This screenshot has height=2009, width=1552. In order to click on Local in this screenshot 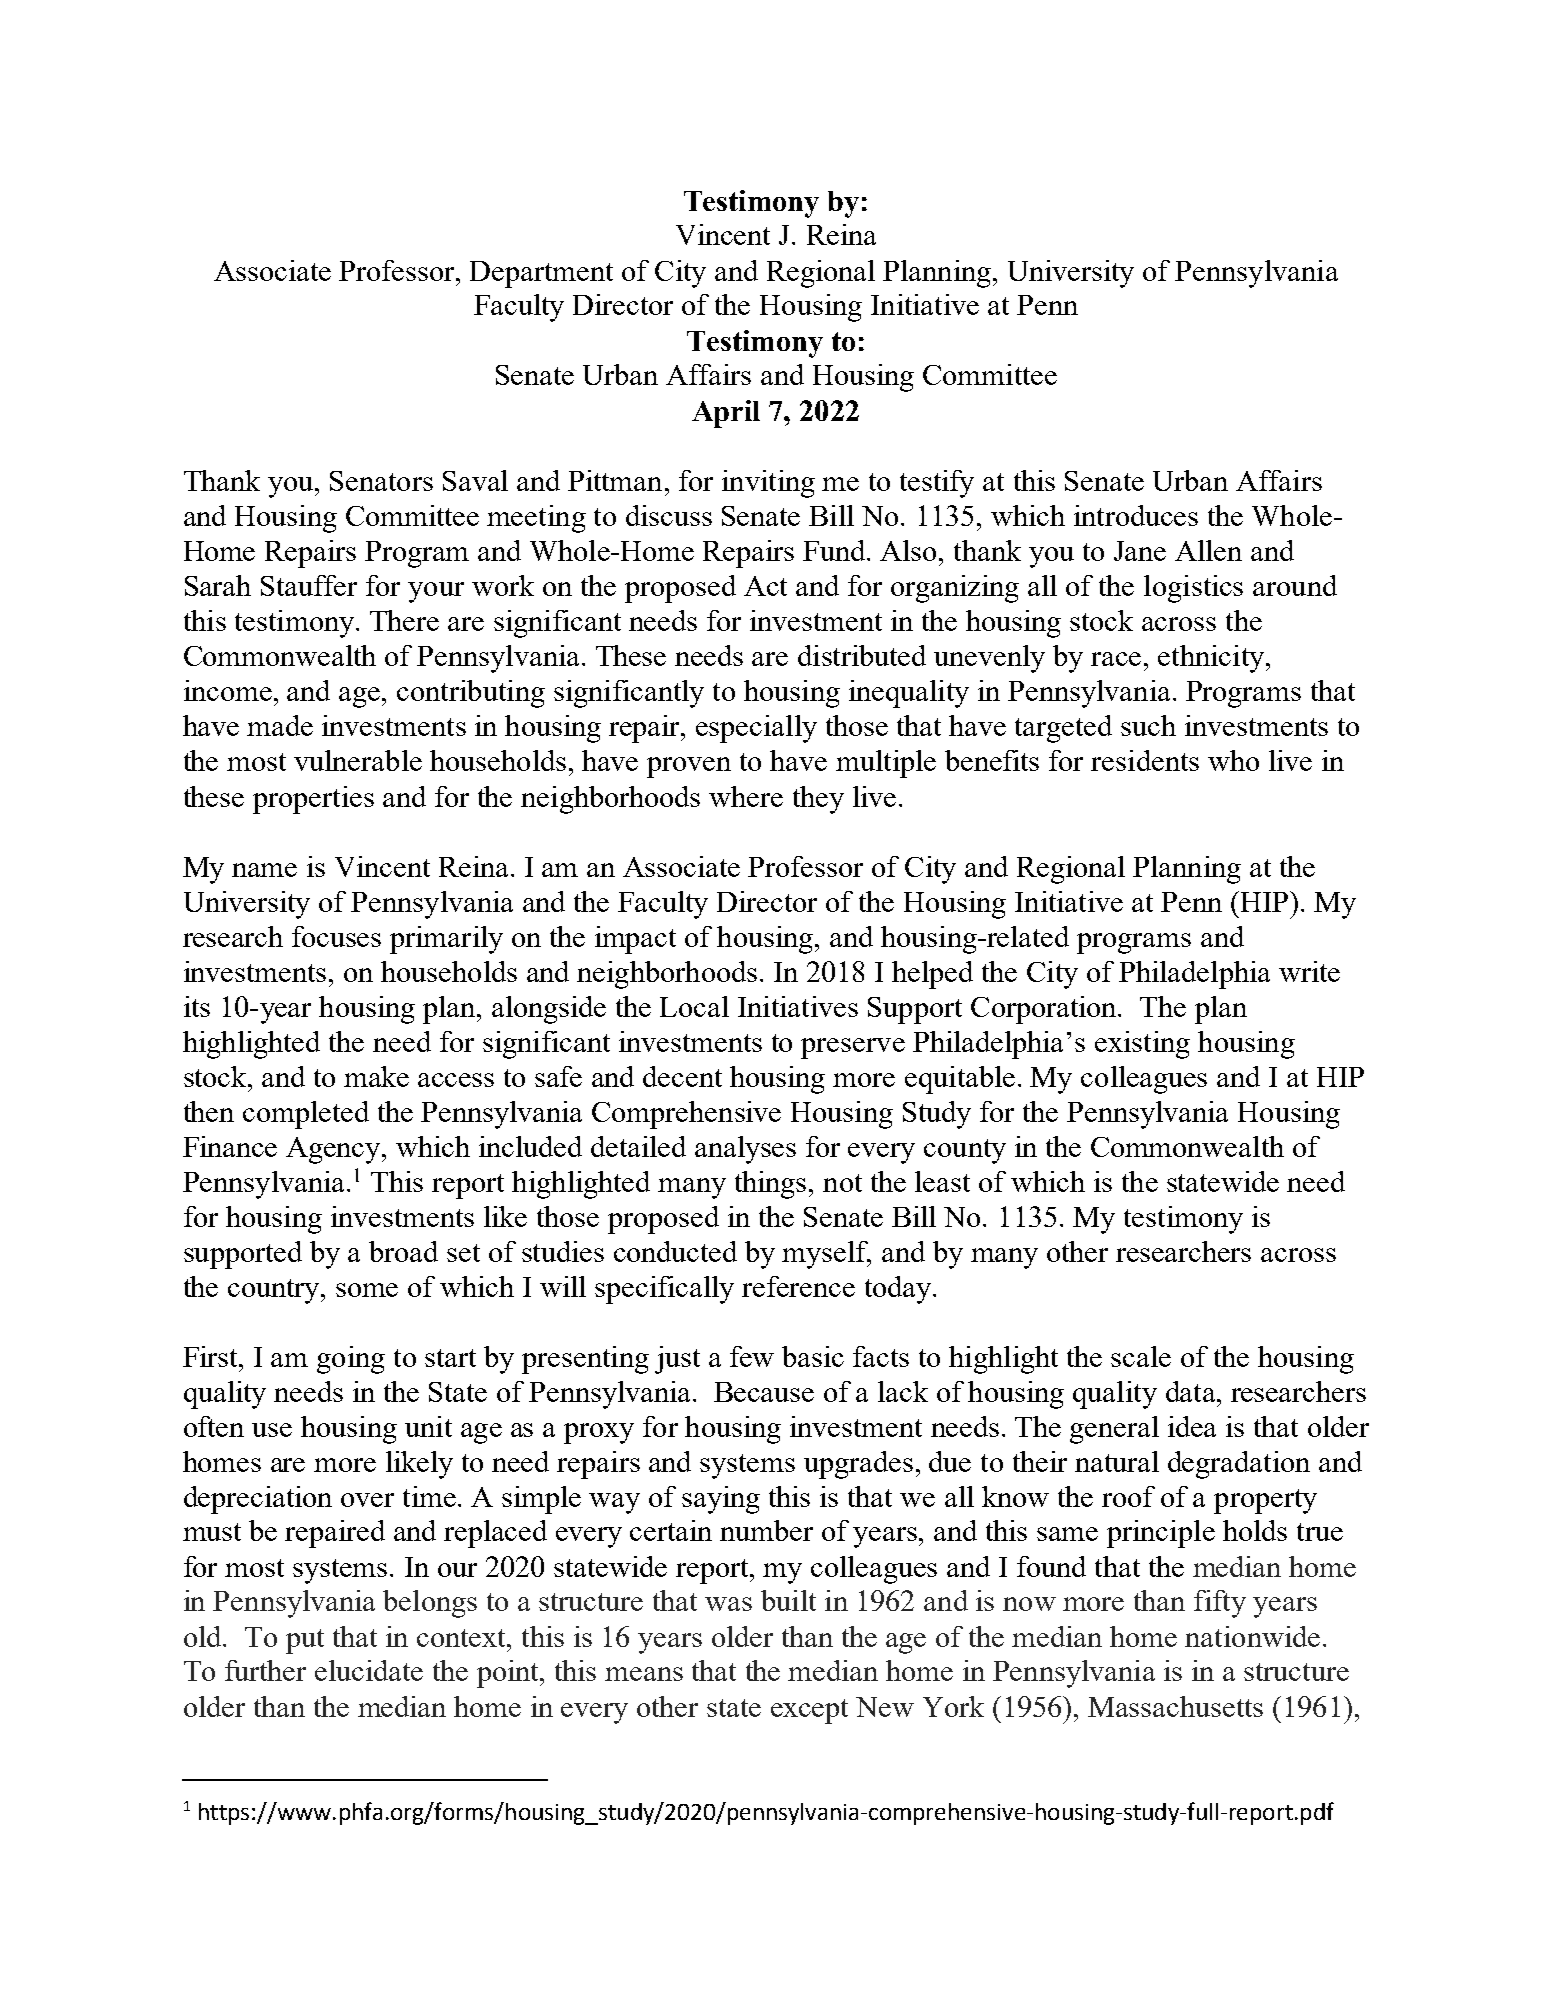, I will do `click(694, 1006)`.
